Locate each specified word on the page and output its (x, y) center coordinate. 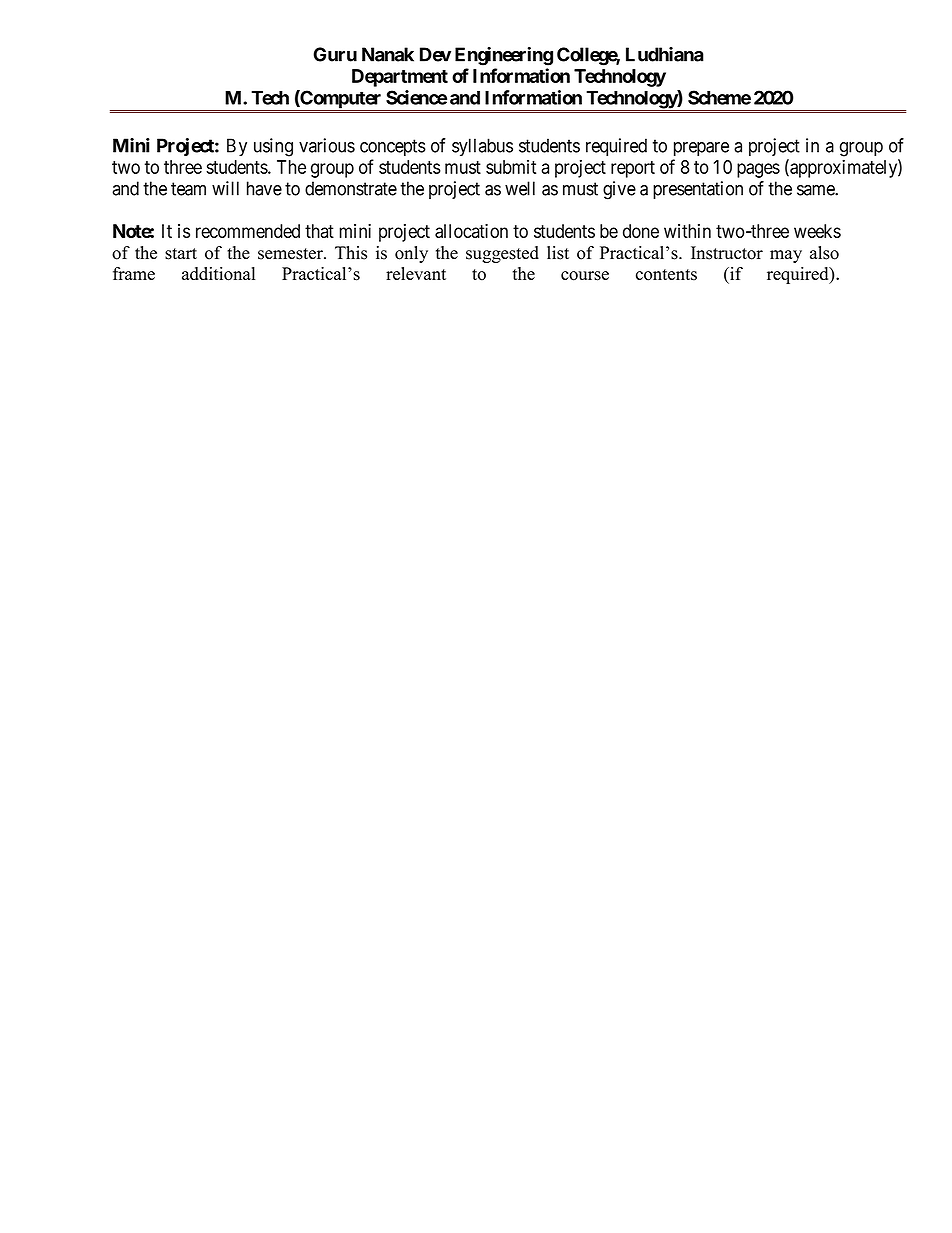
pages (758, 170)
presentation (698, 190)
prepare (701, 149)
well (520, 188)
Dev (435, 54)
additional (218, 274)
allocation (471, 231)
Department (400, 78)
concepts (393, 147)
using (273, 147)
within (687, 231)
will (225, 188)
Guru (335, 54)
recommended (248, 231)
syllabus (482, 147)
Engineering (504, 56)
